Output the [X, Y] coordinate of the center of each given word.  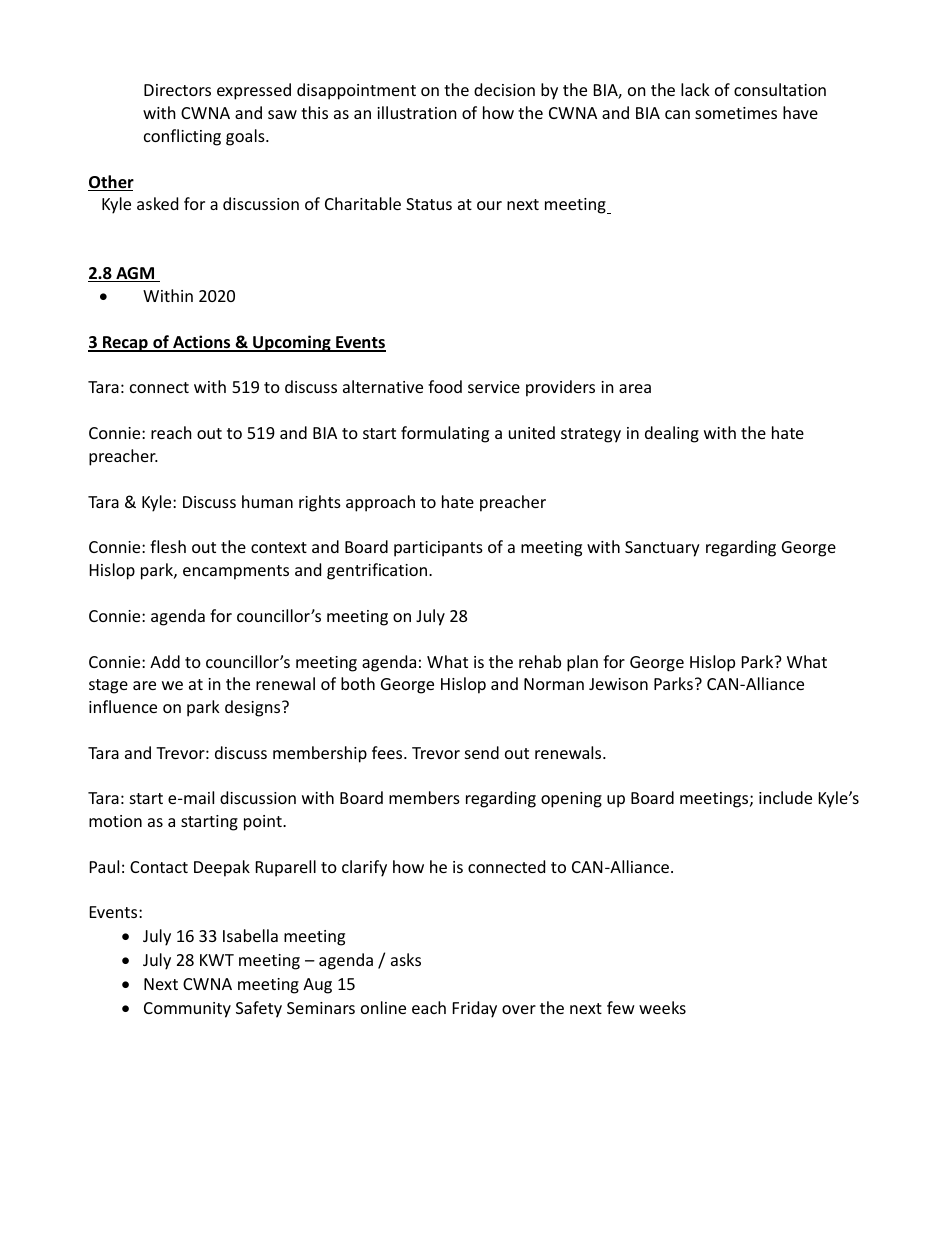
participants [438, 549]
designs [254, 708]
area [635, 388]
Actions [202, 343]
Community [187, 1010]
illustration [417, 112]
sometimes [736, 113]
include [785, 797]
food [445, 386]
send [482, 752]
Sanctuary [662, 549]
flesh [168, 546]
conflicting [182, 137]
